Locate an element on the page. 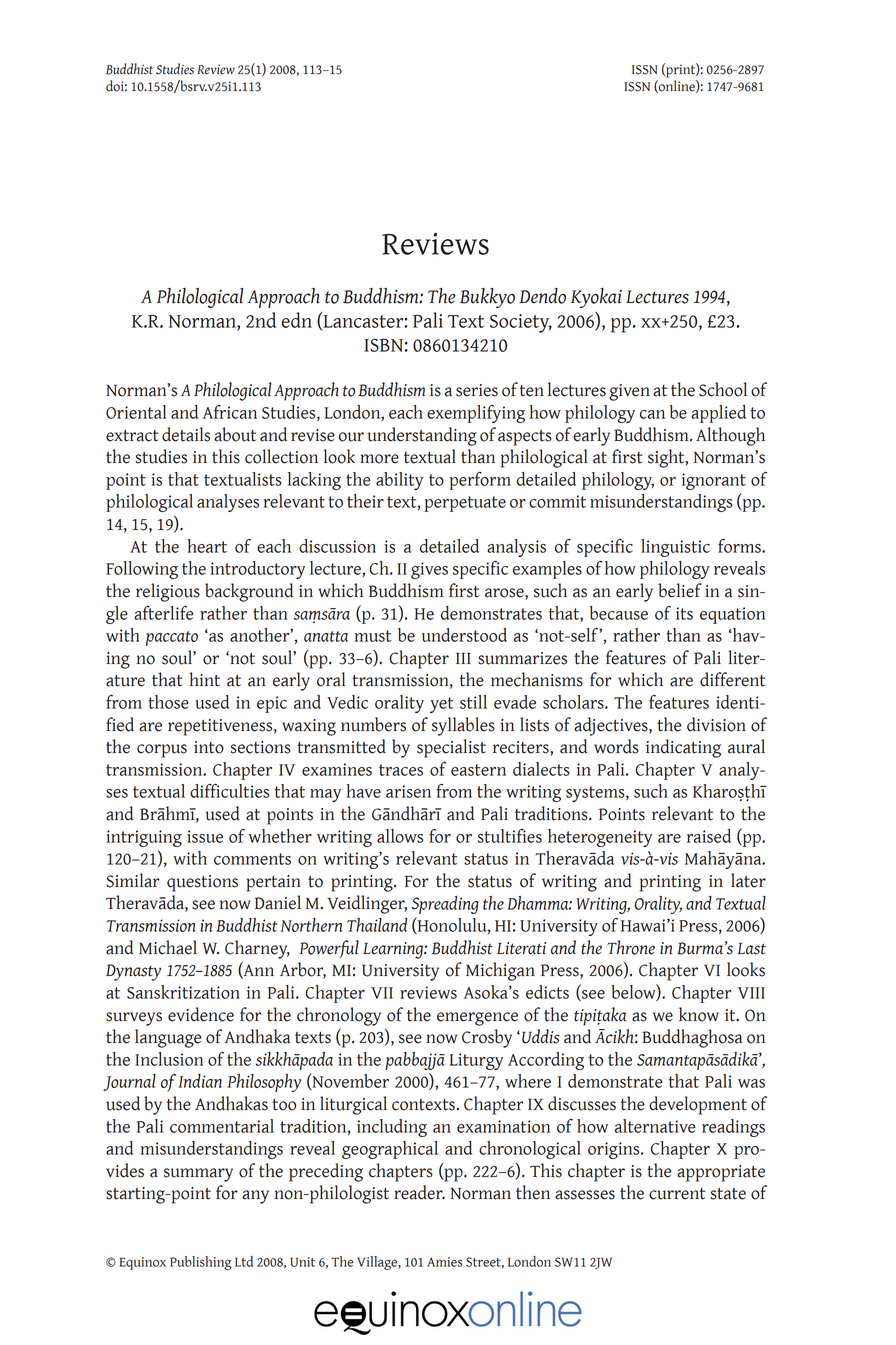 The width and height of the document is (896, 1345). African is located at coordinates (230, 412).
